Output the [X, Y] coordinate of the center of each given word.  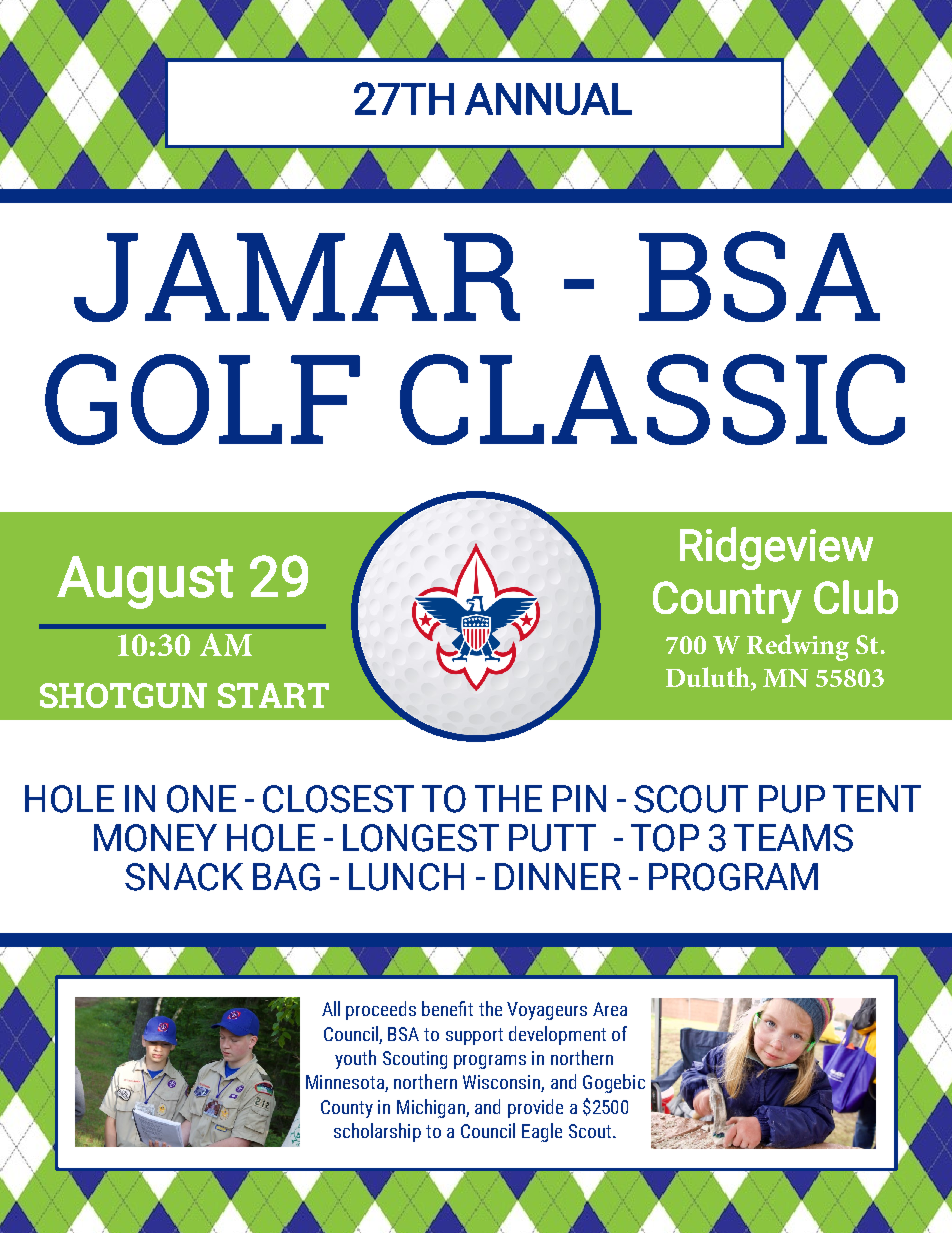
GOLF [202, 399]
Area [610, 1009]
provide [535, 1108]
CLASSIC [652, 399]
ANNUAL [548, 99]
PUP [792, 799]
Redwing [798, 647]
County [347, 1109]
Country [727, 602]
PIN [579, 798]
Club [856, 597]
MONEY [155, 838]
